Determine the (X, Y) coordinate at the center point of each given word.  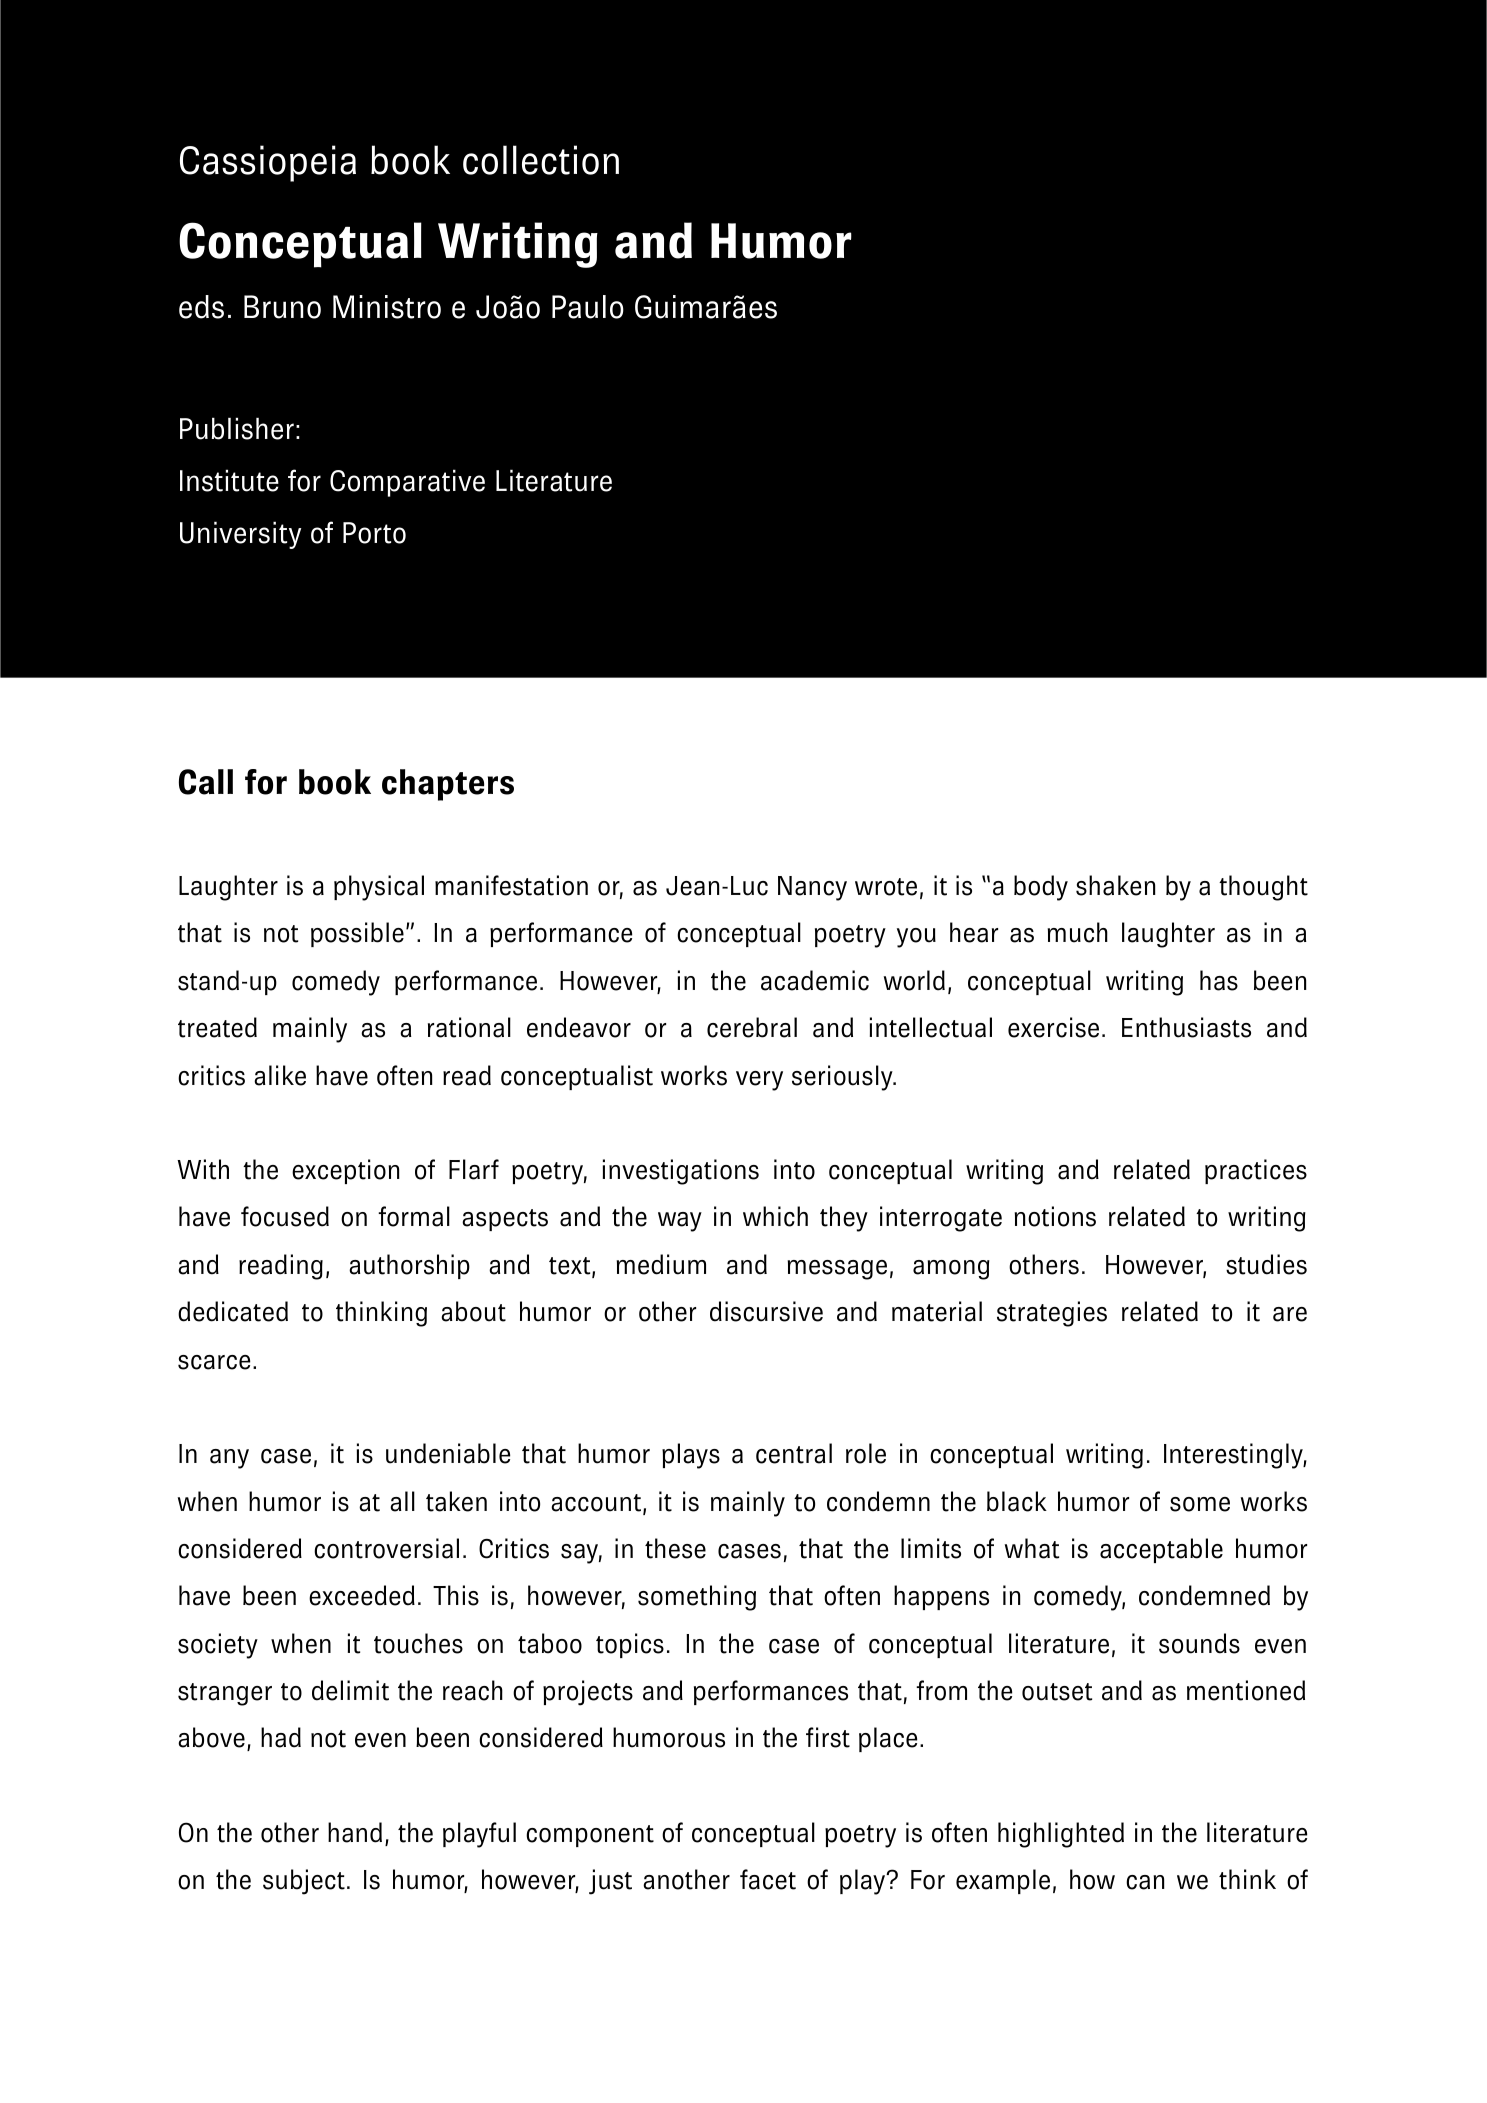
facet (768, 1879)
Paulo (588, 307)
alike (280, 1075)
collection (541, 160)
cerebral (752, 1027)
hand (355, 1832)
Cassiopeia (268, 163)
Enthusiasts (1186, 1027)
